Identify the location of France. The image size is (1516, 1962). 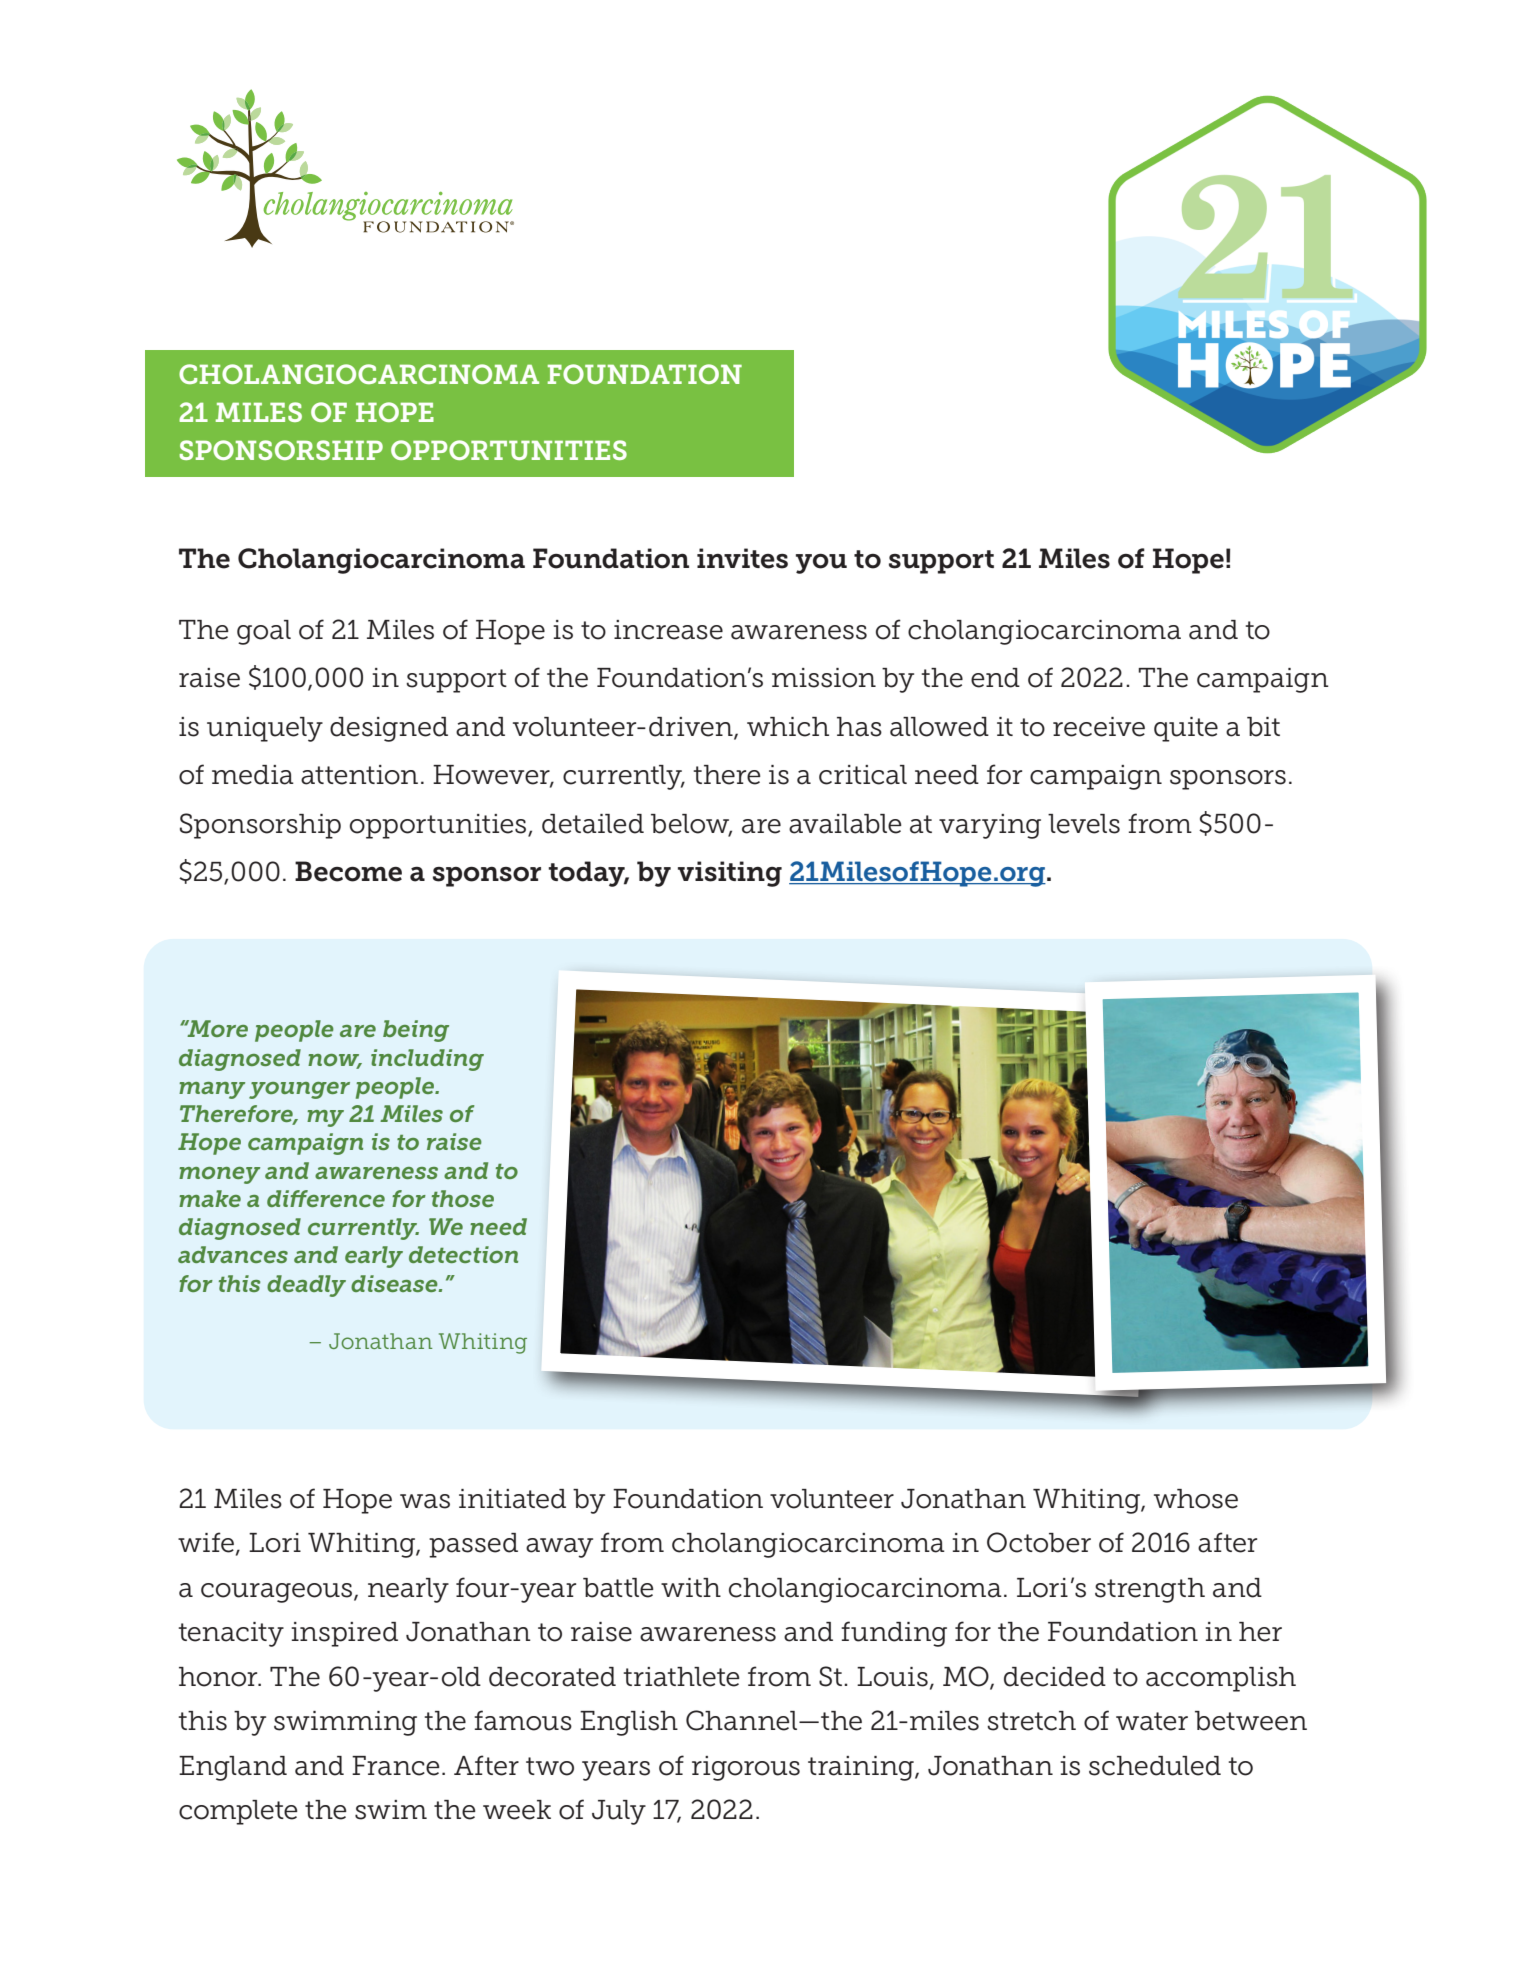
(396, 1766).
